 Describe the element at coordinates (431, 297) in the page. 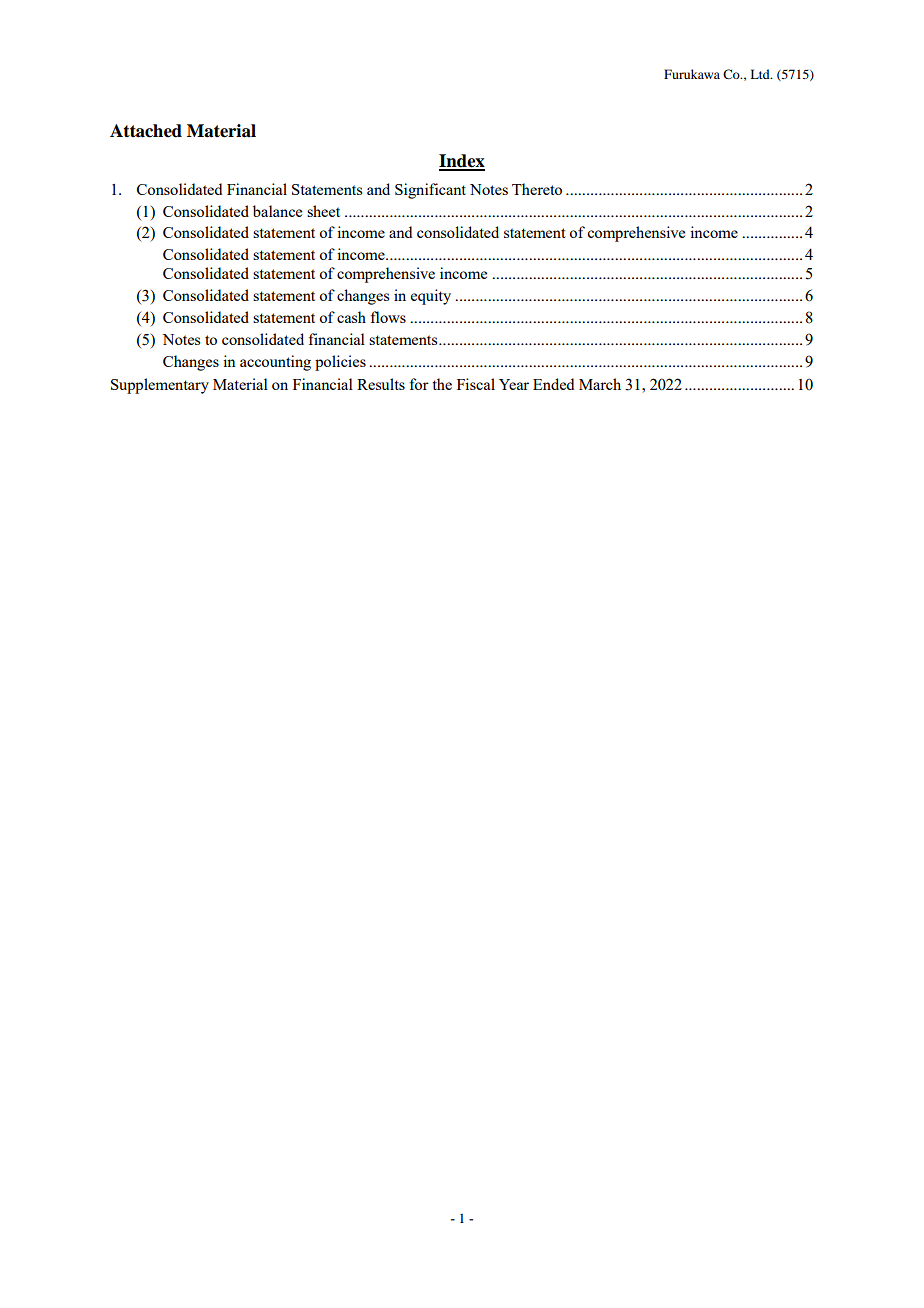

I see `equity` at that location.
